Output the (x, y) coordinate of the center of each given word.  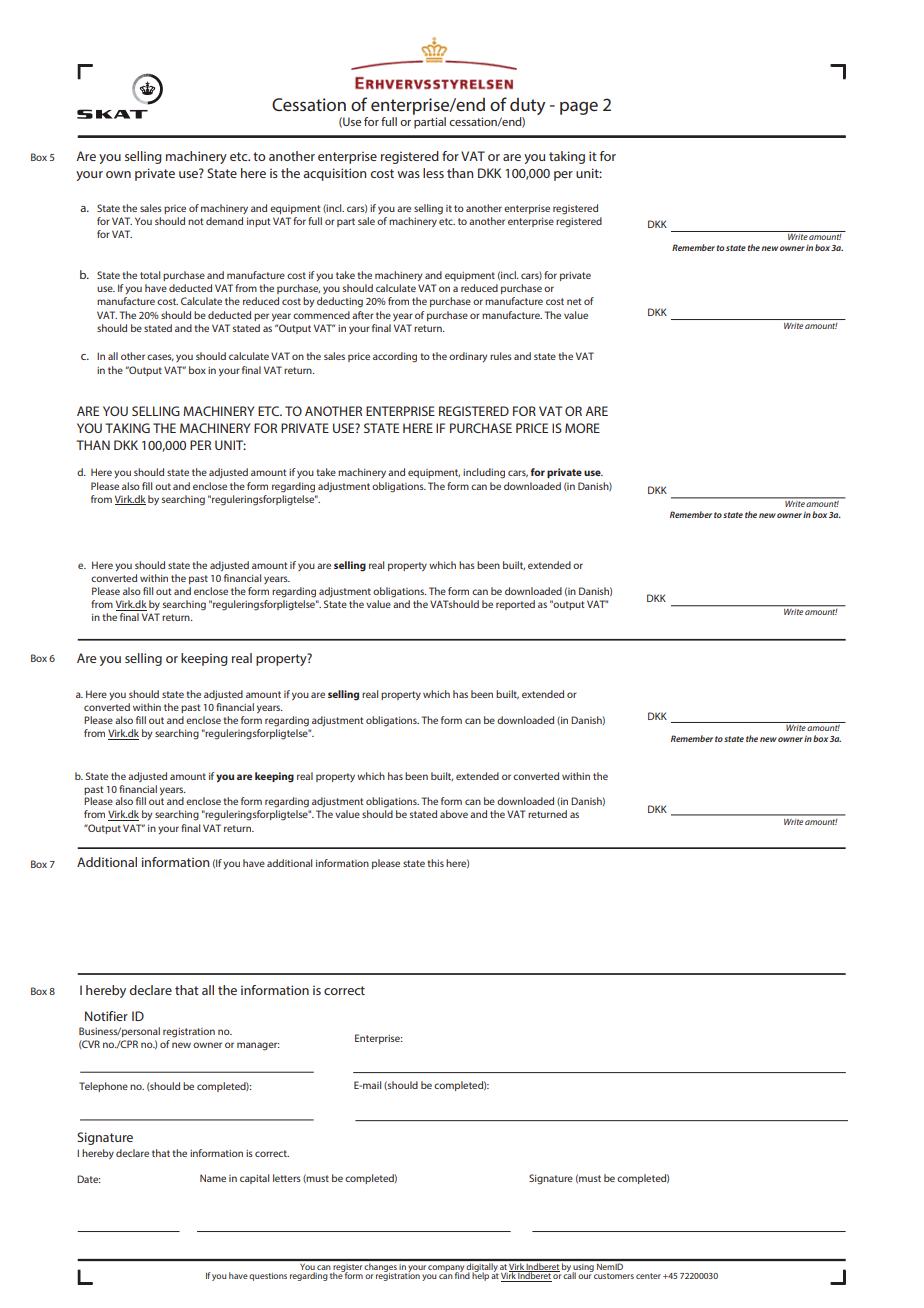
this (435, 863)
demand (224, 221)
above (454, 814)
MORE (582, 428)
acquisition (335, 174)
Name (213, 1178)
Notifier (106, 1016)
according (395, 357)
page (579, 108)
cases (160, 357)
